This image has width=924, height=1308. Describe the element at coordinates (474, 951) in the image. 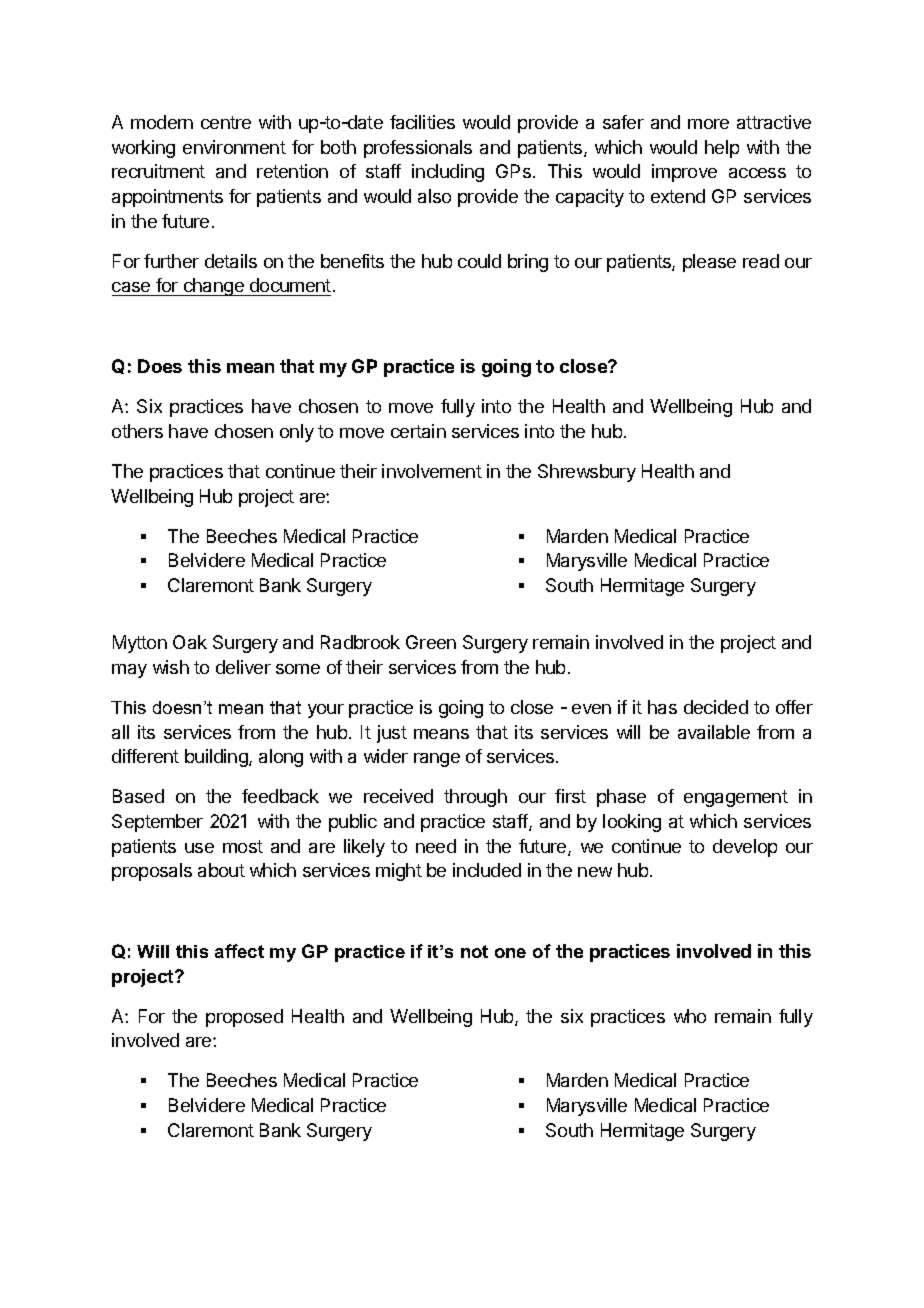

I see `not` at that location.
